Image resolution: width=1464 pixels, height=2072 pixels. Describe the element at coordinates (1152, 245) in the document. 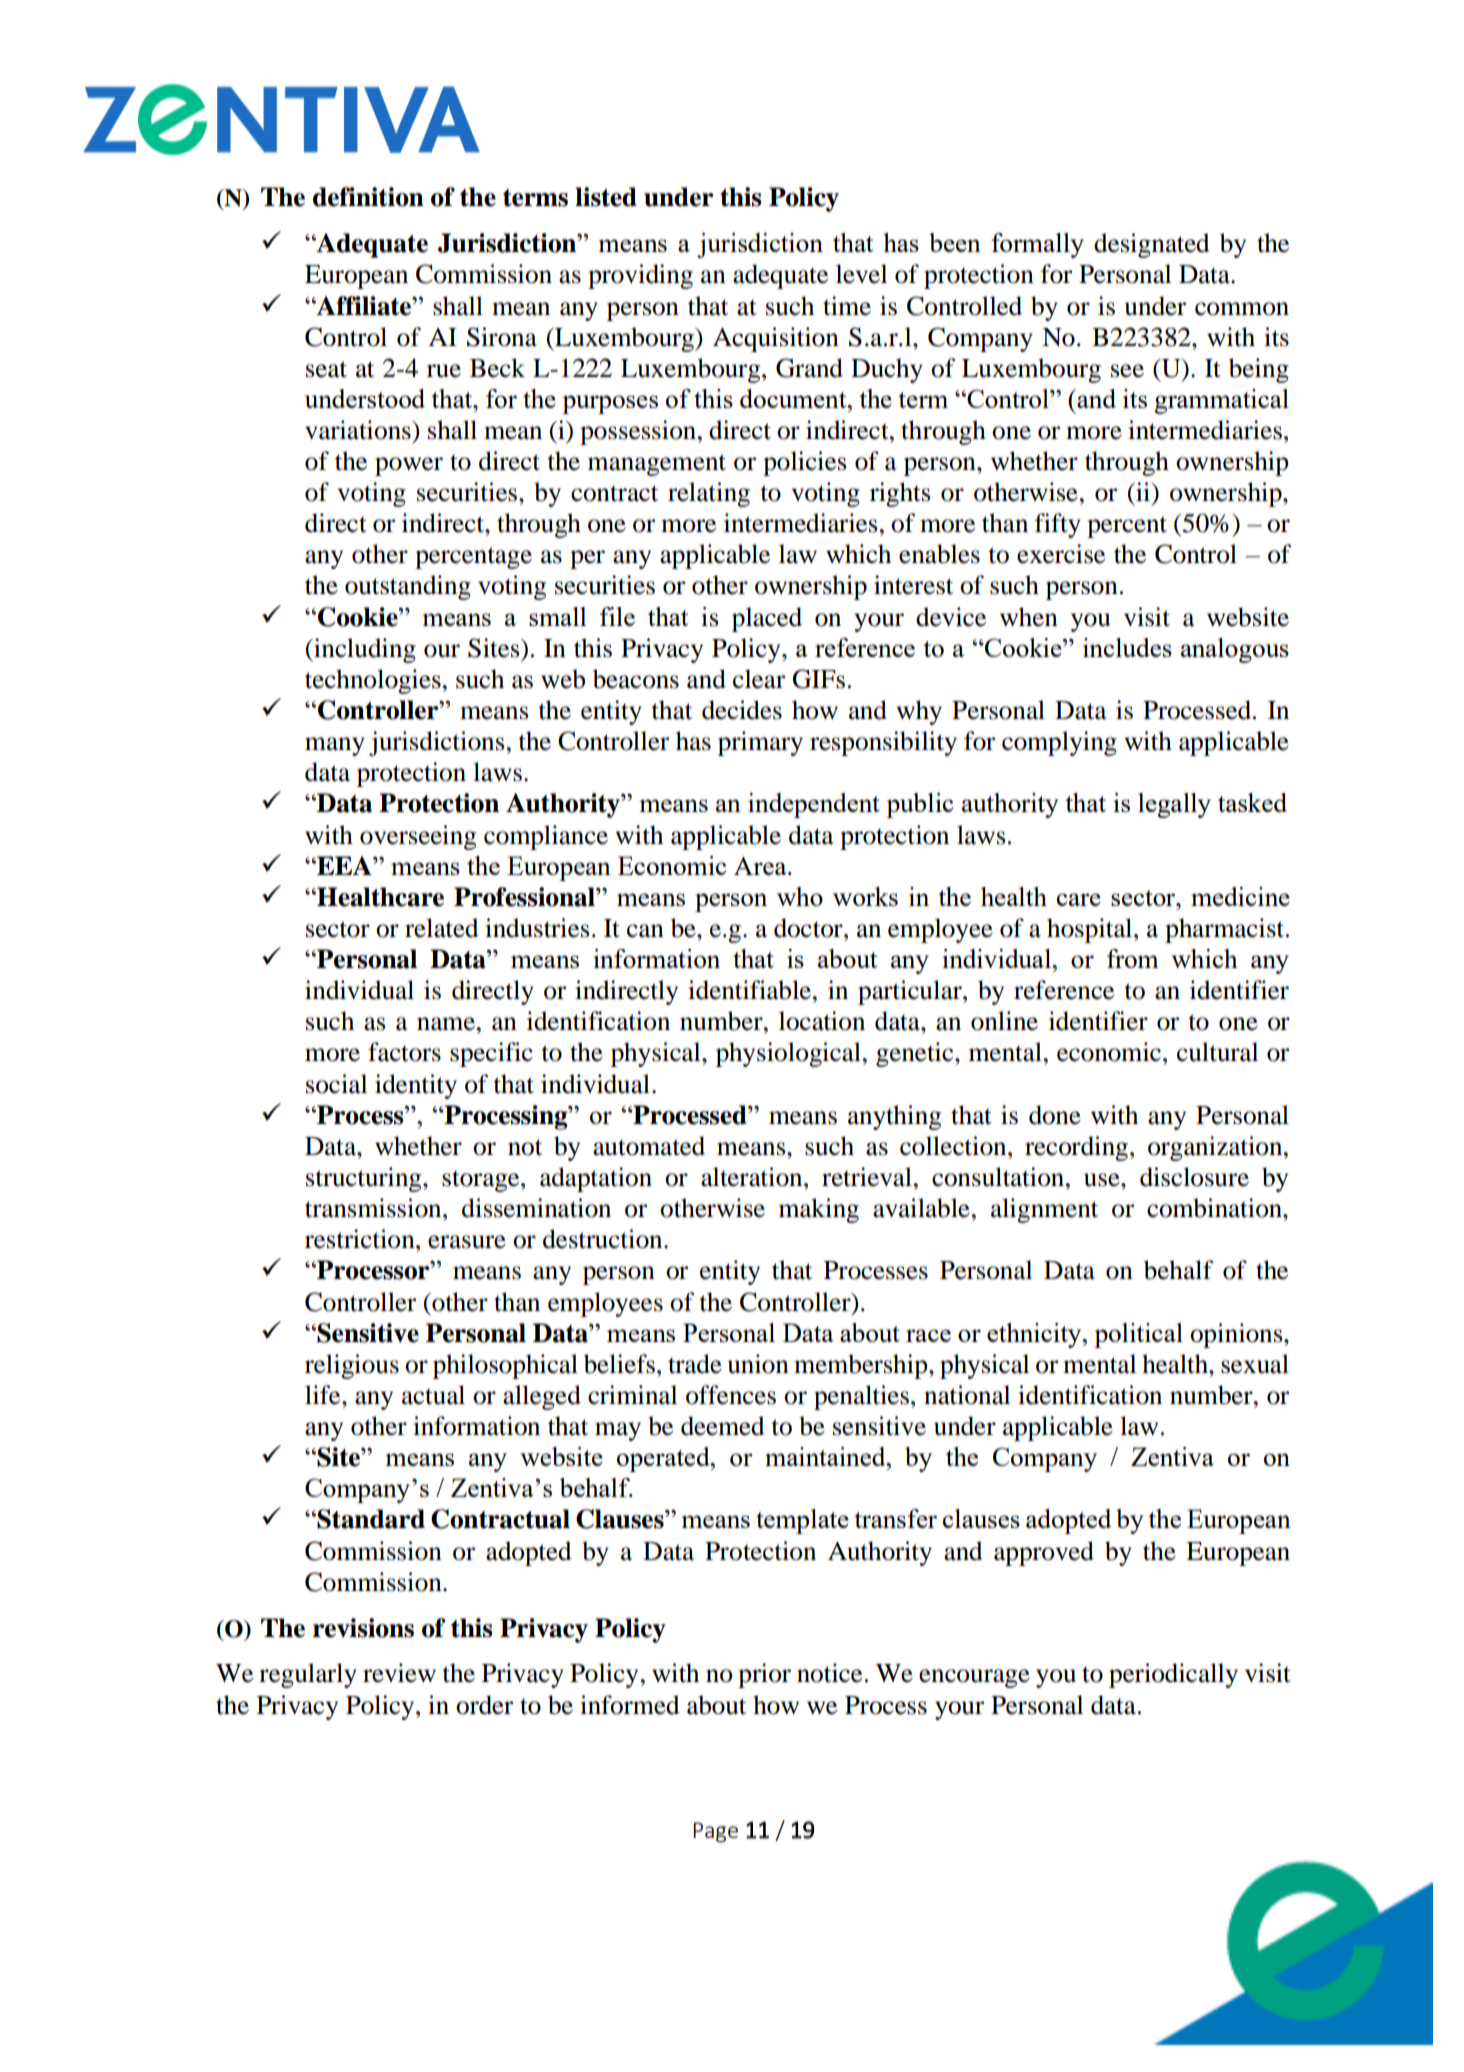

I see `designated` at that location.
